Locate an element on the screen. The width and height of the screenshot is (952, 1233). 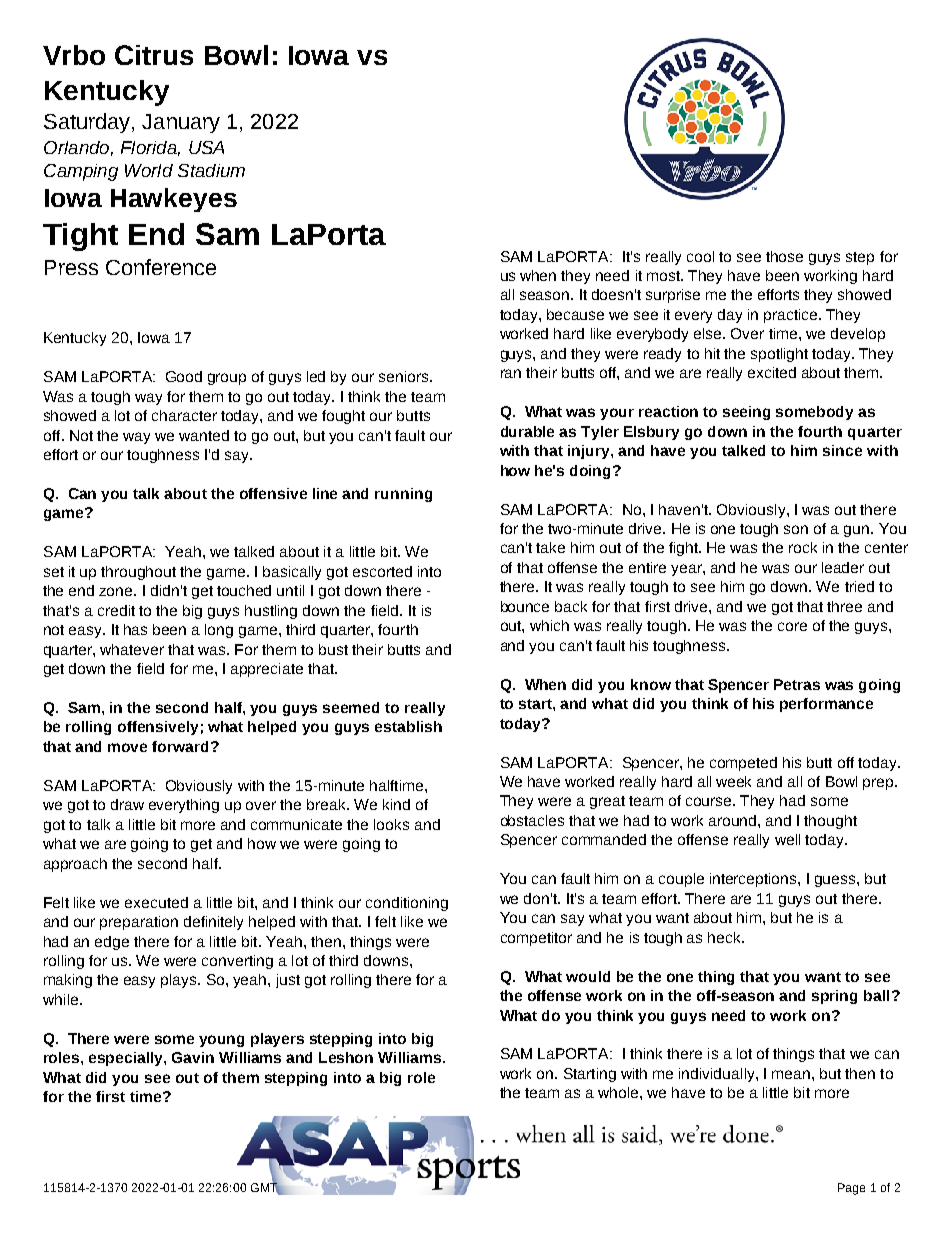
USA is located at coordinates (206, 147).
